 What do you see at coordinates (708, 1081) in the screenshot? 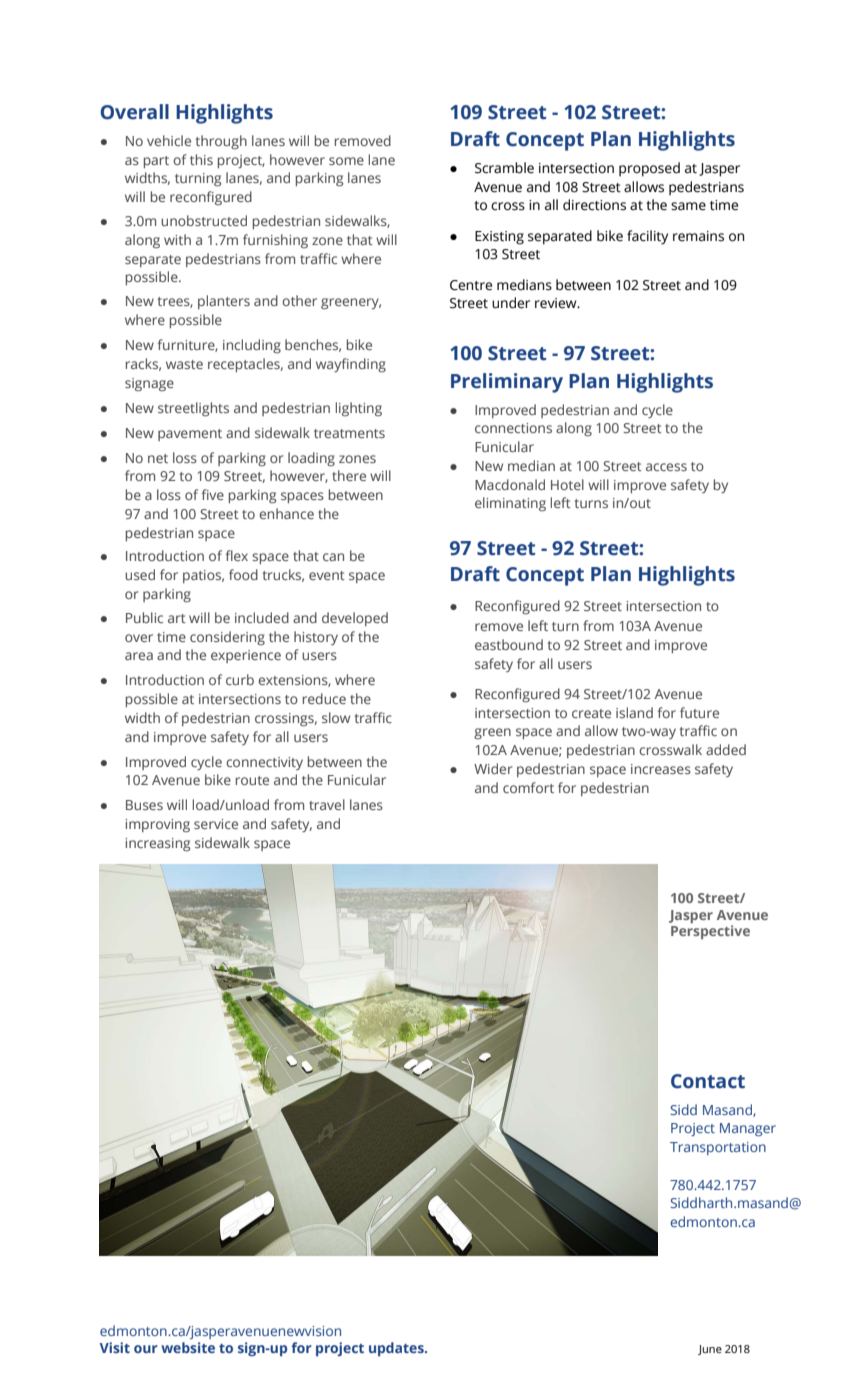
I see `Contact` at bounding box center [708, 1081].
